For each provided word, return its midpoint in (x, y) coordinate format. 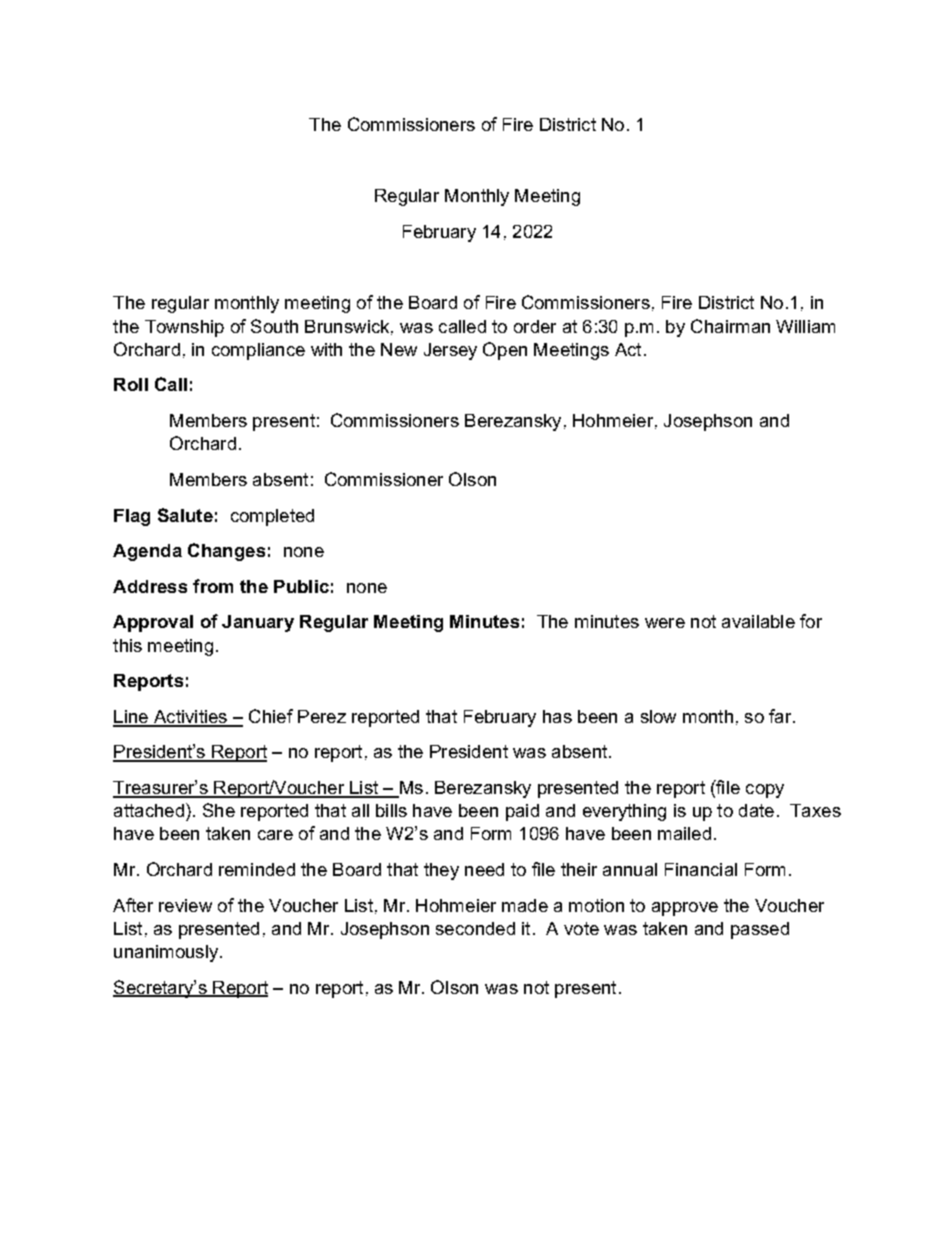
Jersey (450, 351)
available (758, 621)
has (557, 716)
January (258, 623)
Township (184, 328)
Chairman (730, 326)
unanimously (167, 953)
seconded (475, 928)
